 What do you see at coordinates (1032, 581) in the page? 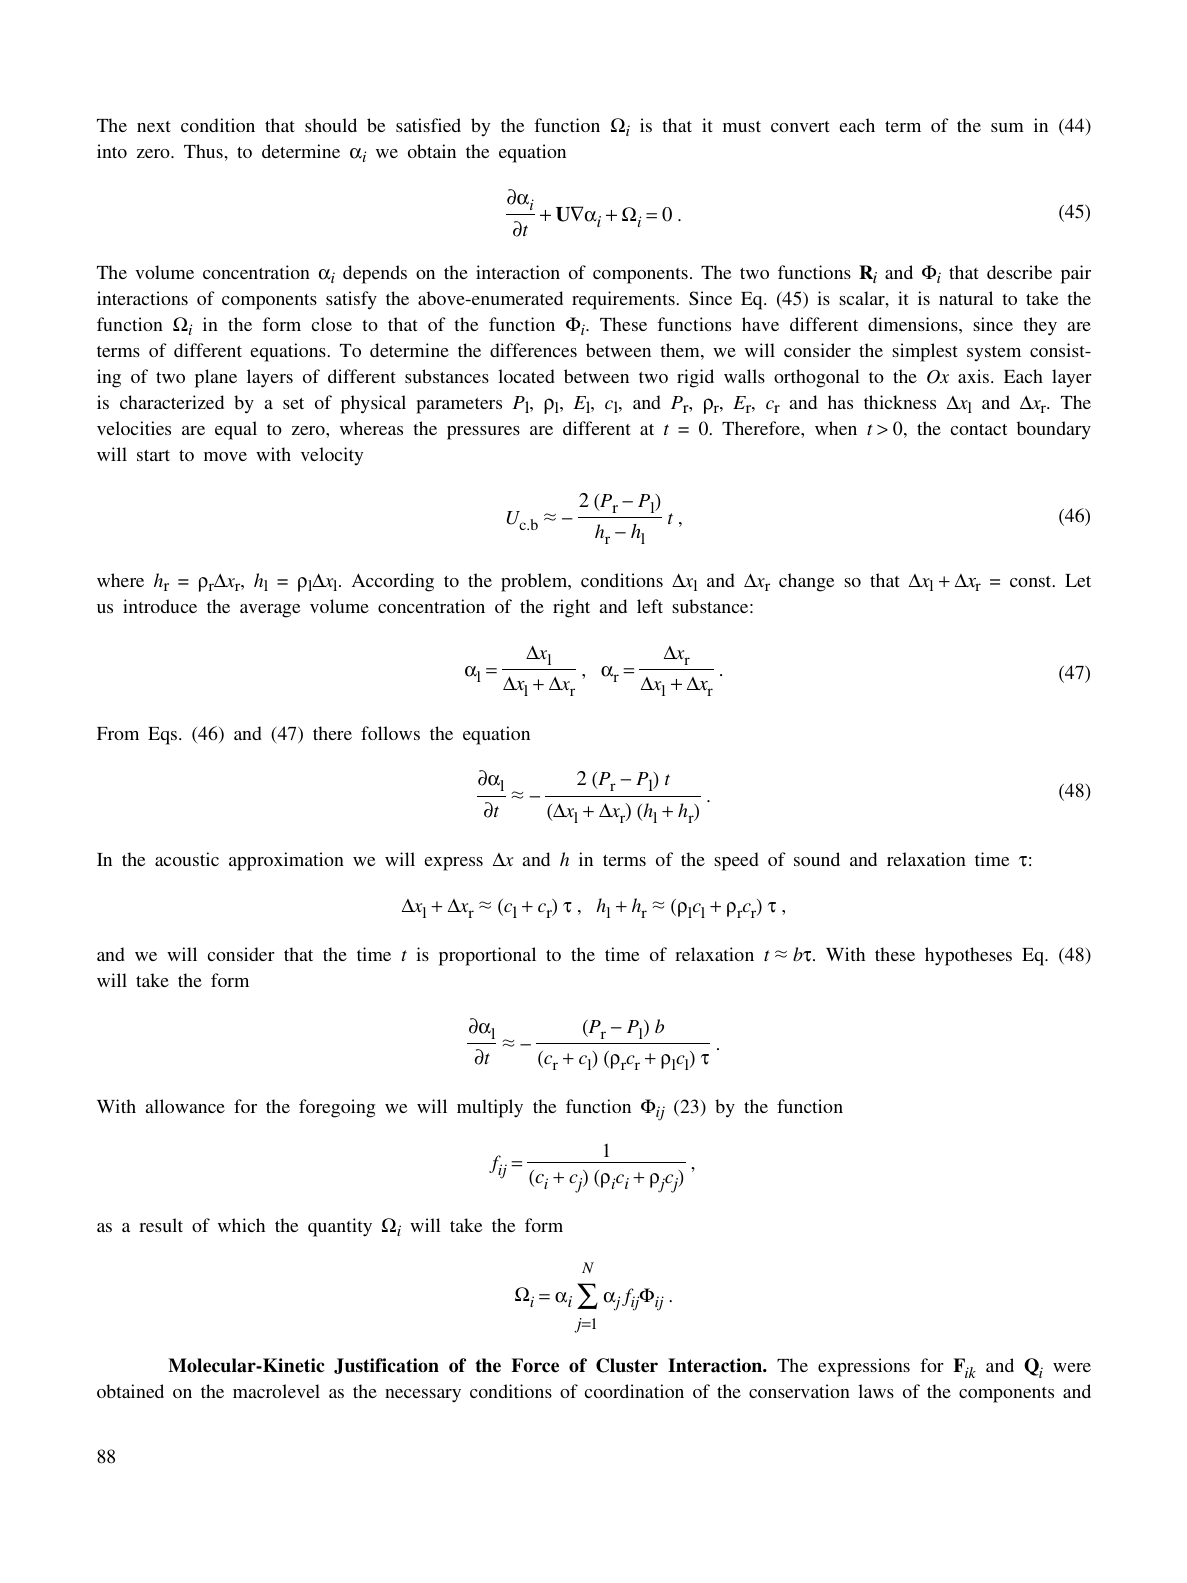
I see `const` at bounding box center [1032, 581].
